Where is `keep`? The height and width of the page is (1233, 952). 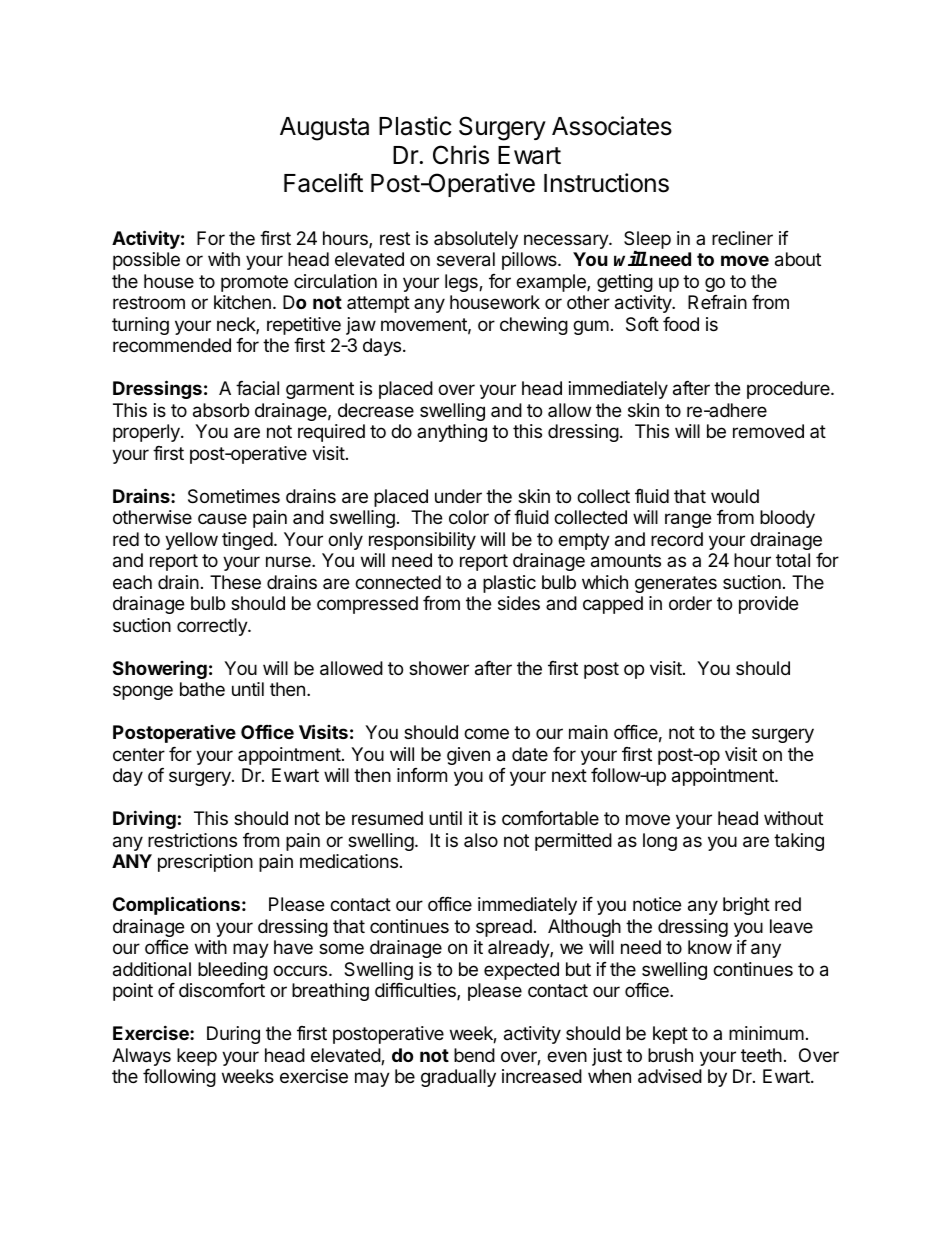 keep is located at coordinates (197, 1057).
